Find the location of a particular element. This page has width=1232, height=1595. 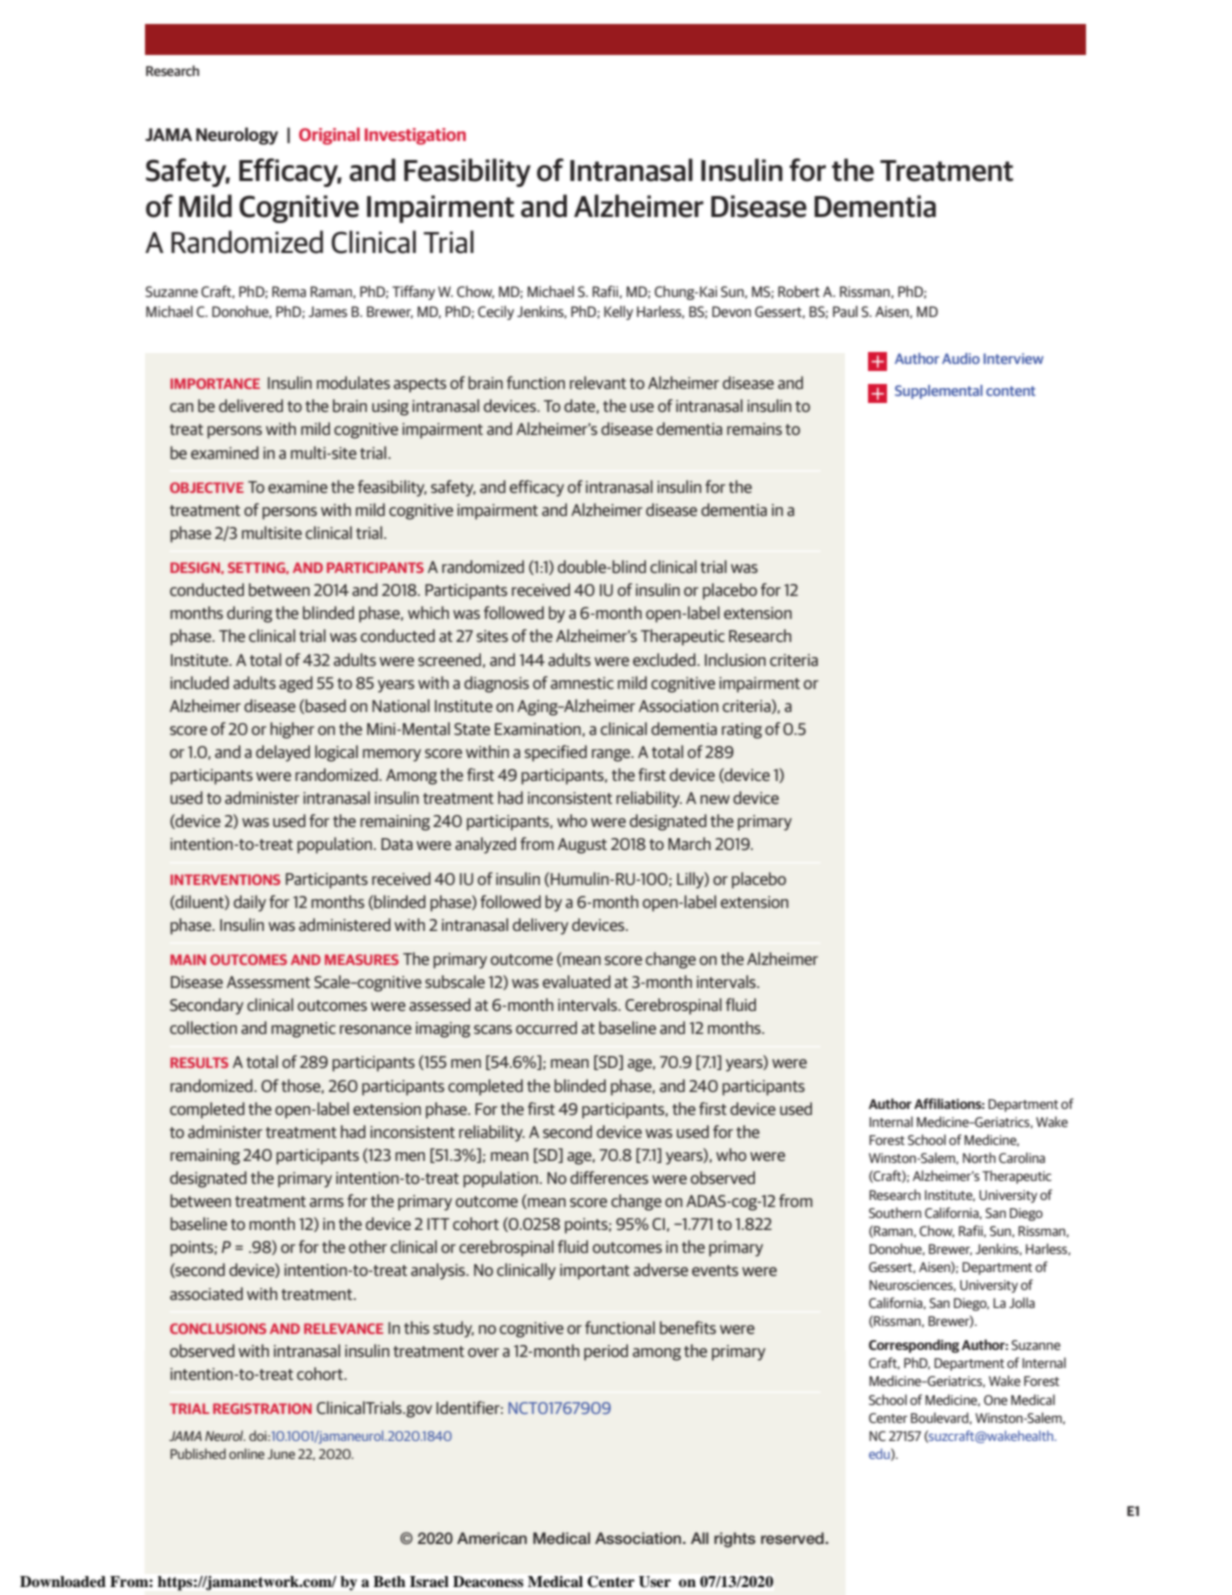

Investigation is located at coordinates (415, 136).
